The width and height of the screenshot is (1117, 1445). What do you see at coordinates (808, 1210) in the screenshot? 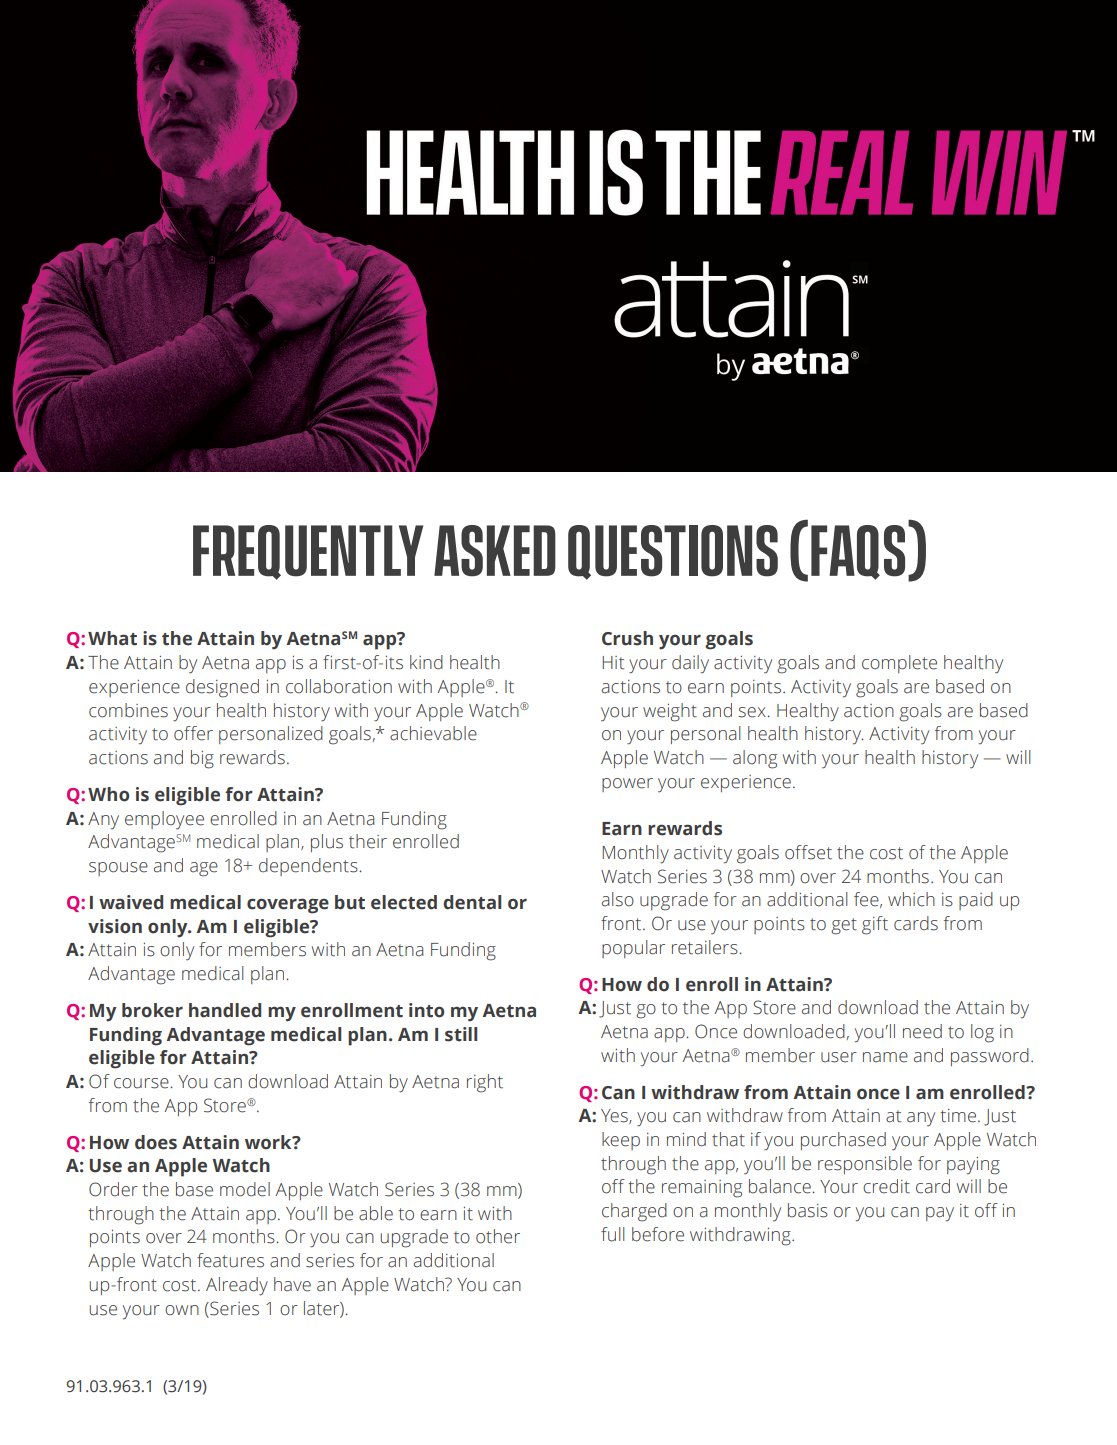
I see `basis` at bounding box center [808, 1210].
